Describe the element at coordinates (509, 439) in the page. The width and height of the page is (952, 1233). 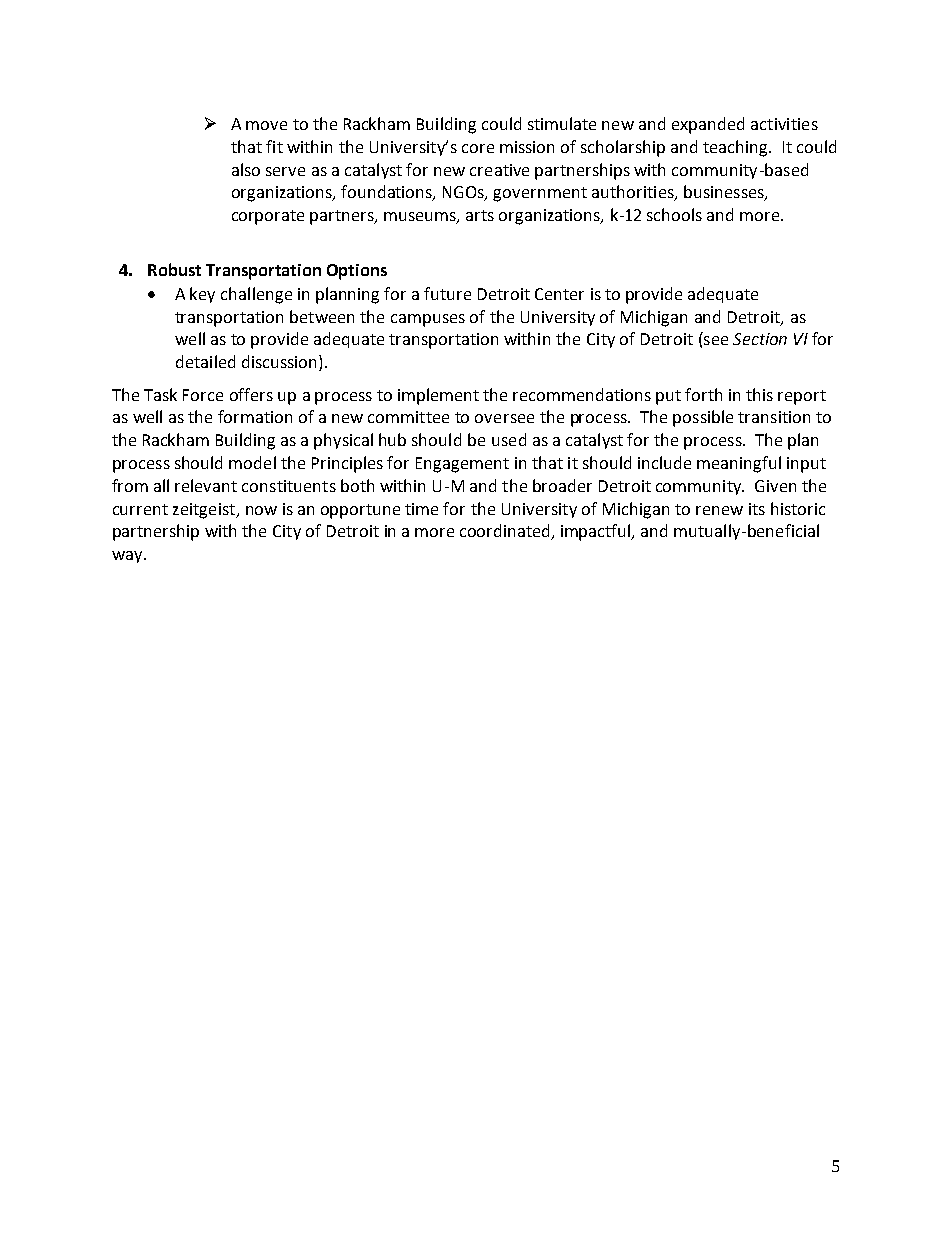
I see `used` at that location.
